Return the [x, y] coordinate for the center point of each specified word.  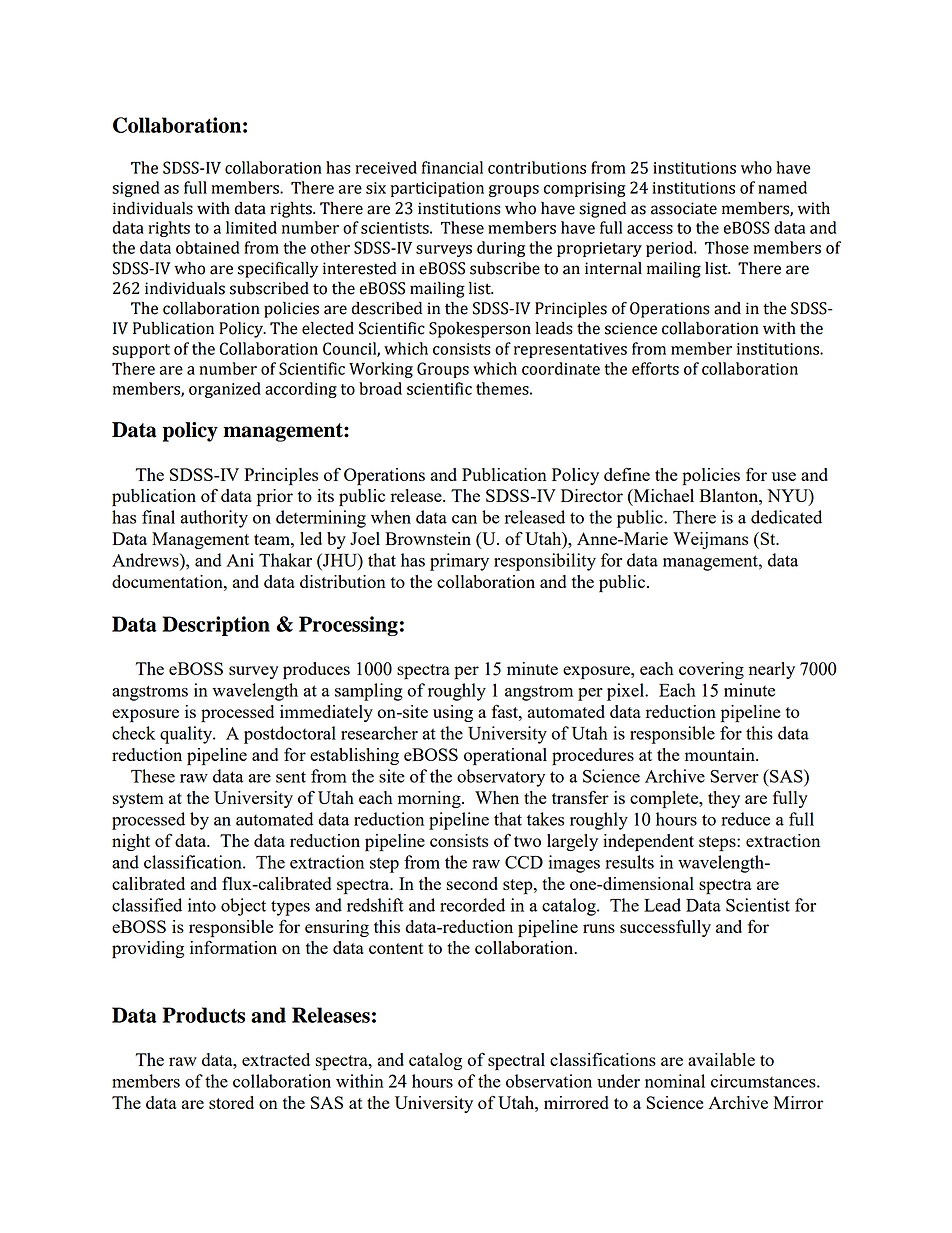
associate [684, 208]
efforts [655, 368]
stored [231, 1102]
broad [380, 388]
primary [459, 562]
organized [225, 390]
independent [648, 843]
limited [251, 227]
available [721, 1059]
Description [216, 626]
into [202, 905]
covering [711, 670]
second [472, 883]
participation [437, 189]
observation [549, 1081]
